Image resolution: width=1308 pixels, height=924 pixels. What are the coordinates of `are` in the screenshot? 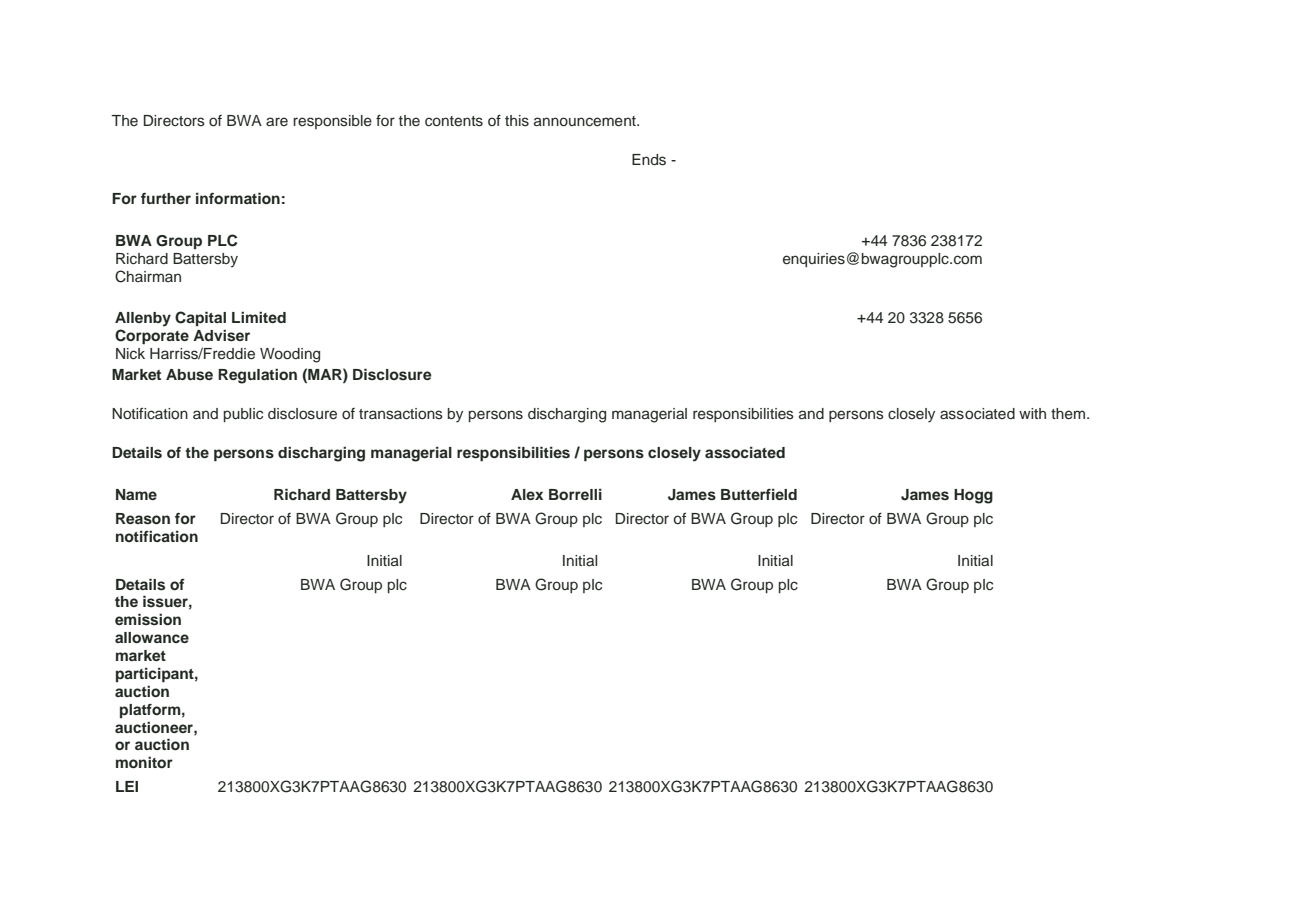 It's located at (277, 121).
